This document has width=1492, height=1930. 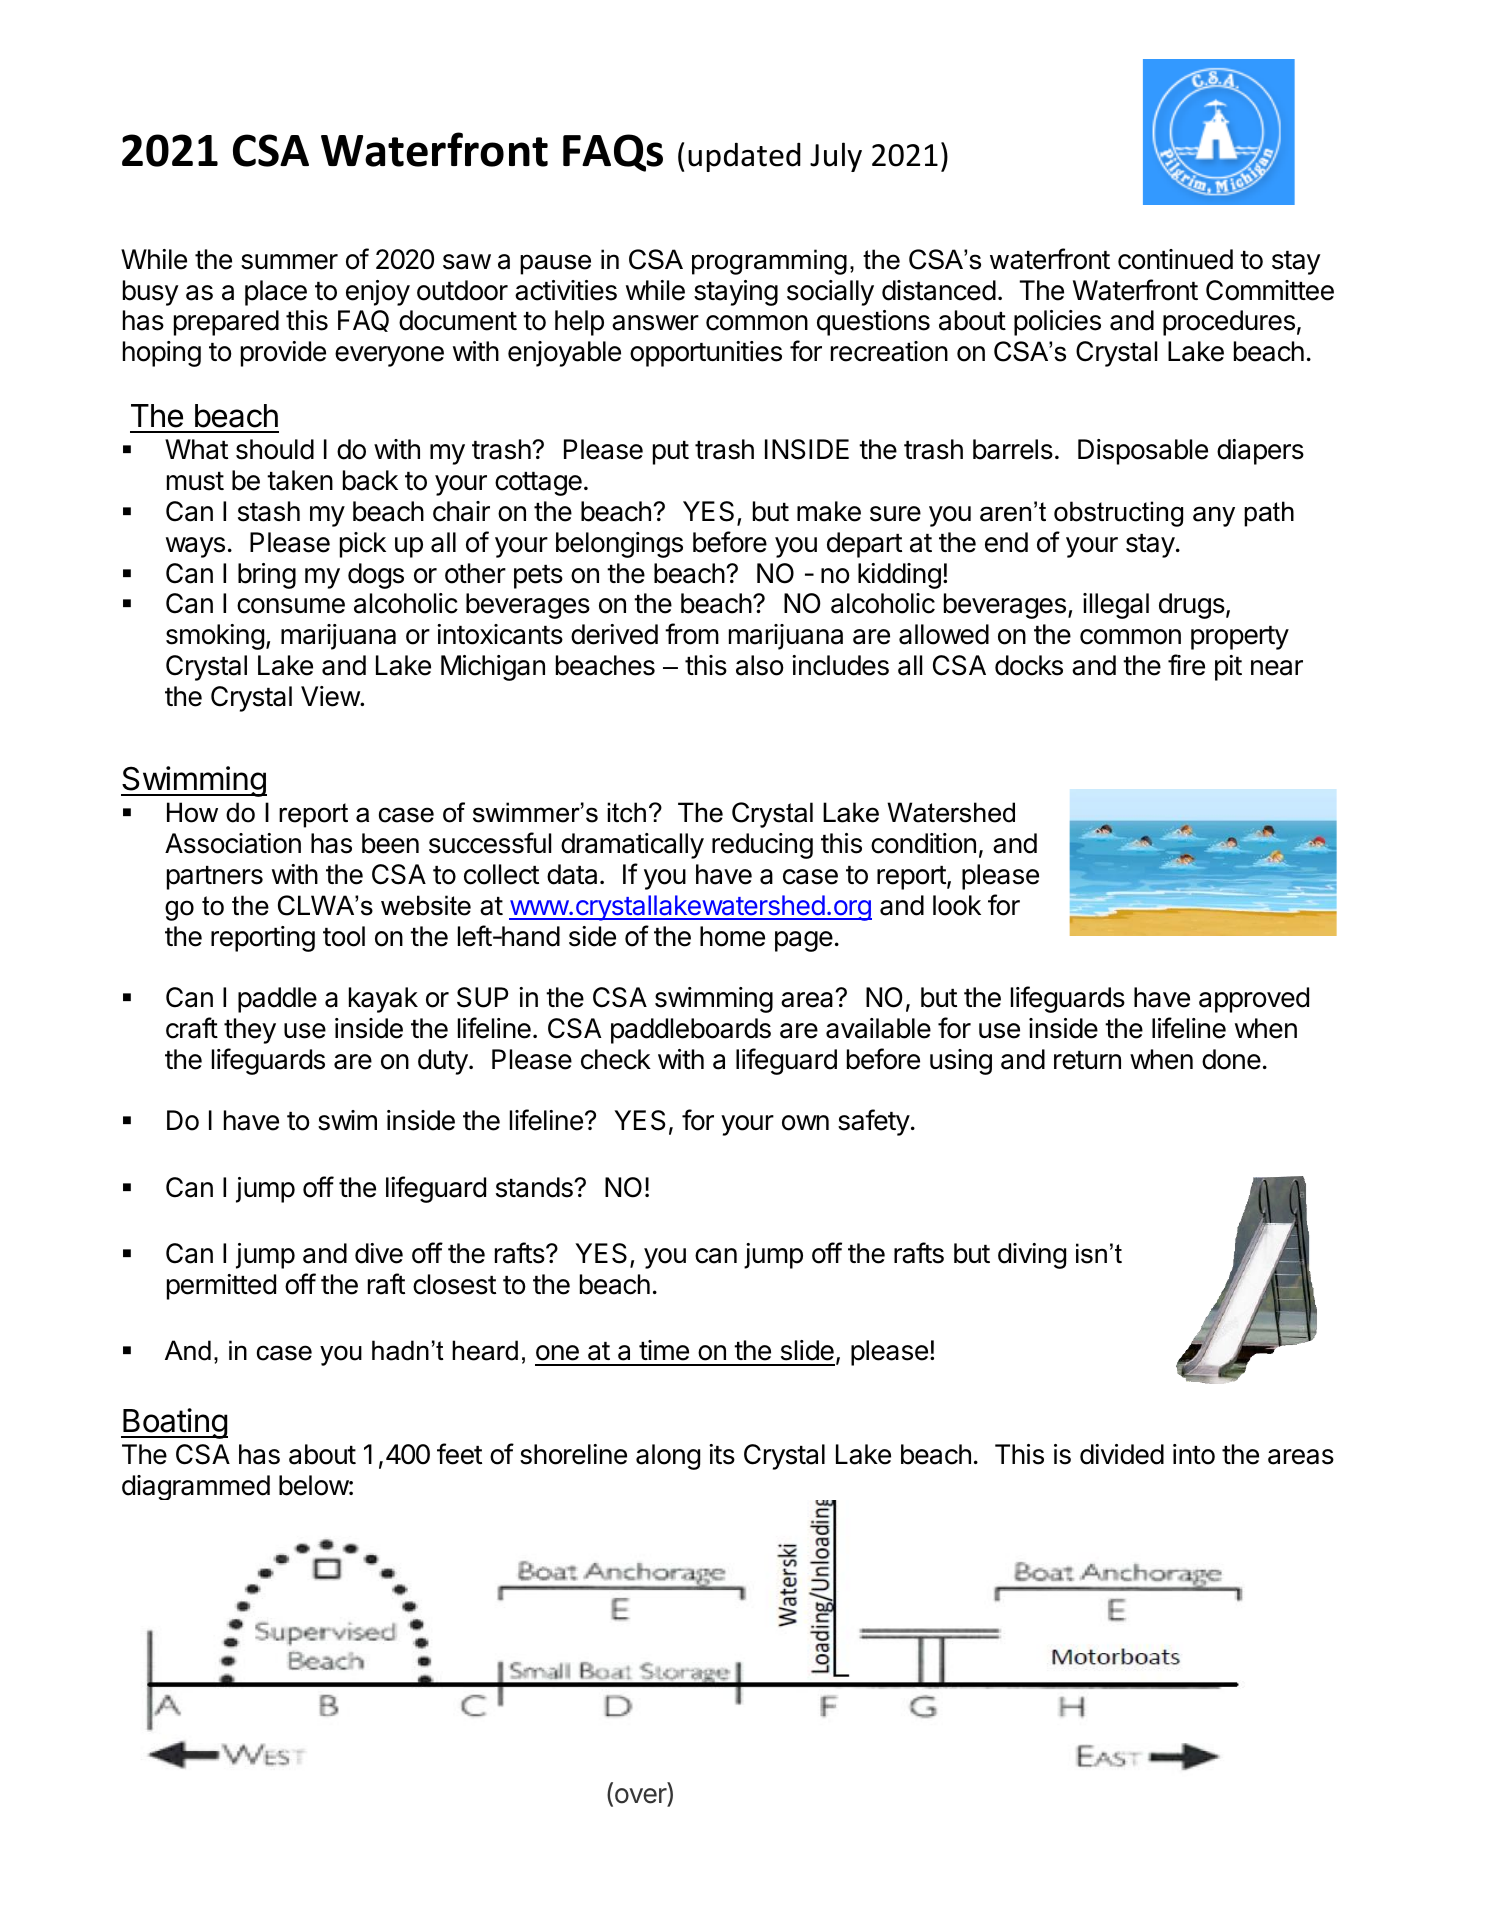 What do you see at coordinates (196, 1487) in the document?
I see `diagrammed` at bounding box center [196, 1487].
